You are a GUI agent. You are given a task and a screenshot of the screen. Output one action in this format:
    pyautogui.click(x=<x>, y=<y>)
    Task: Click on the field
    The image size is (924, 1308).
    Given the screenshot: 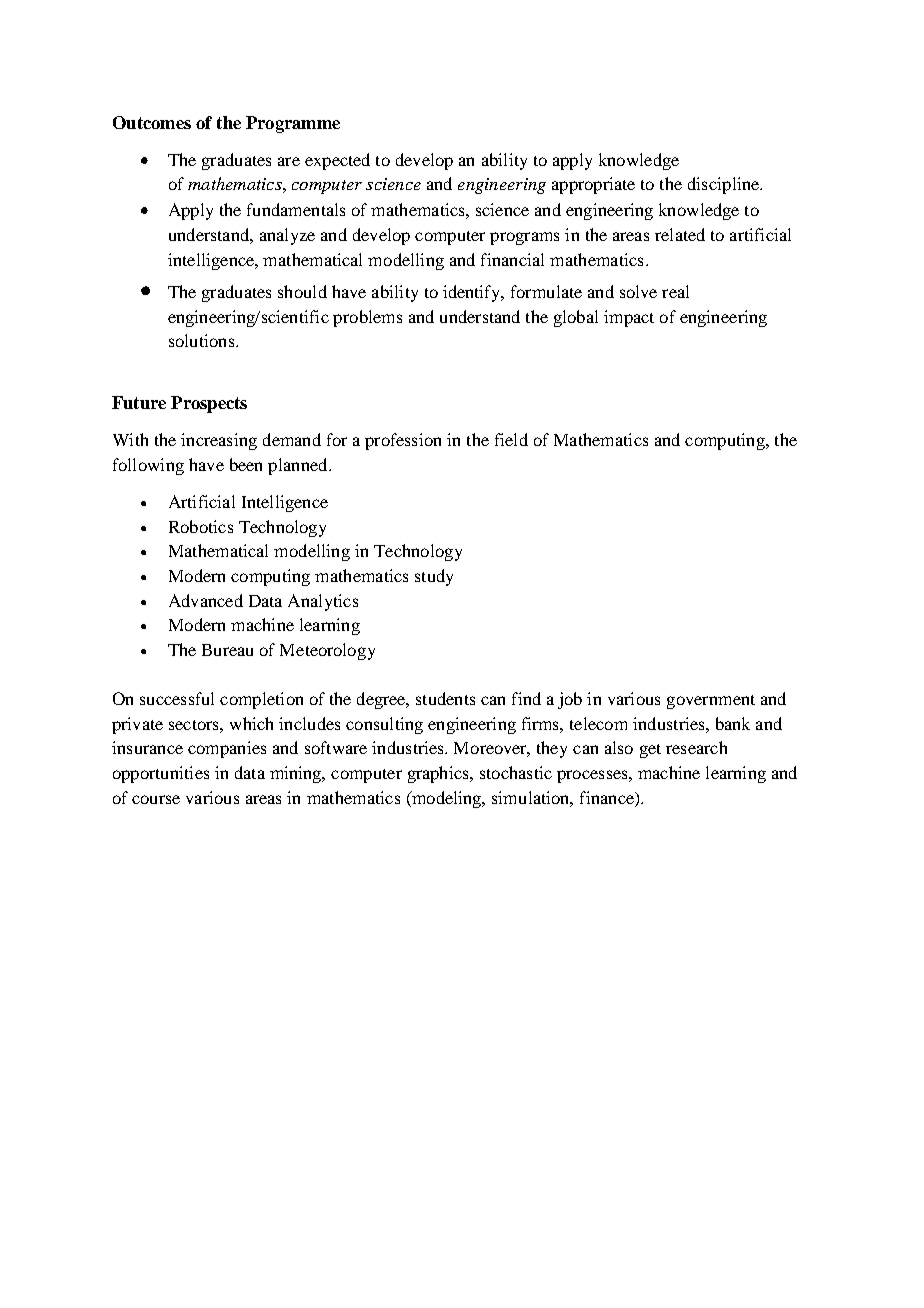 What is the action you would take?
    pyautogui.click(x=511, y=439)
